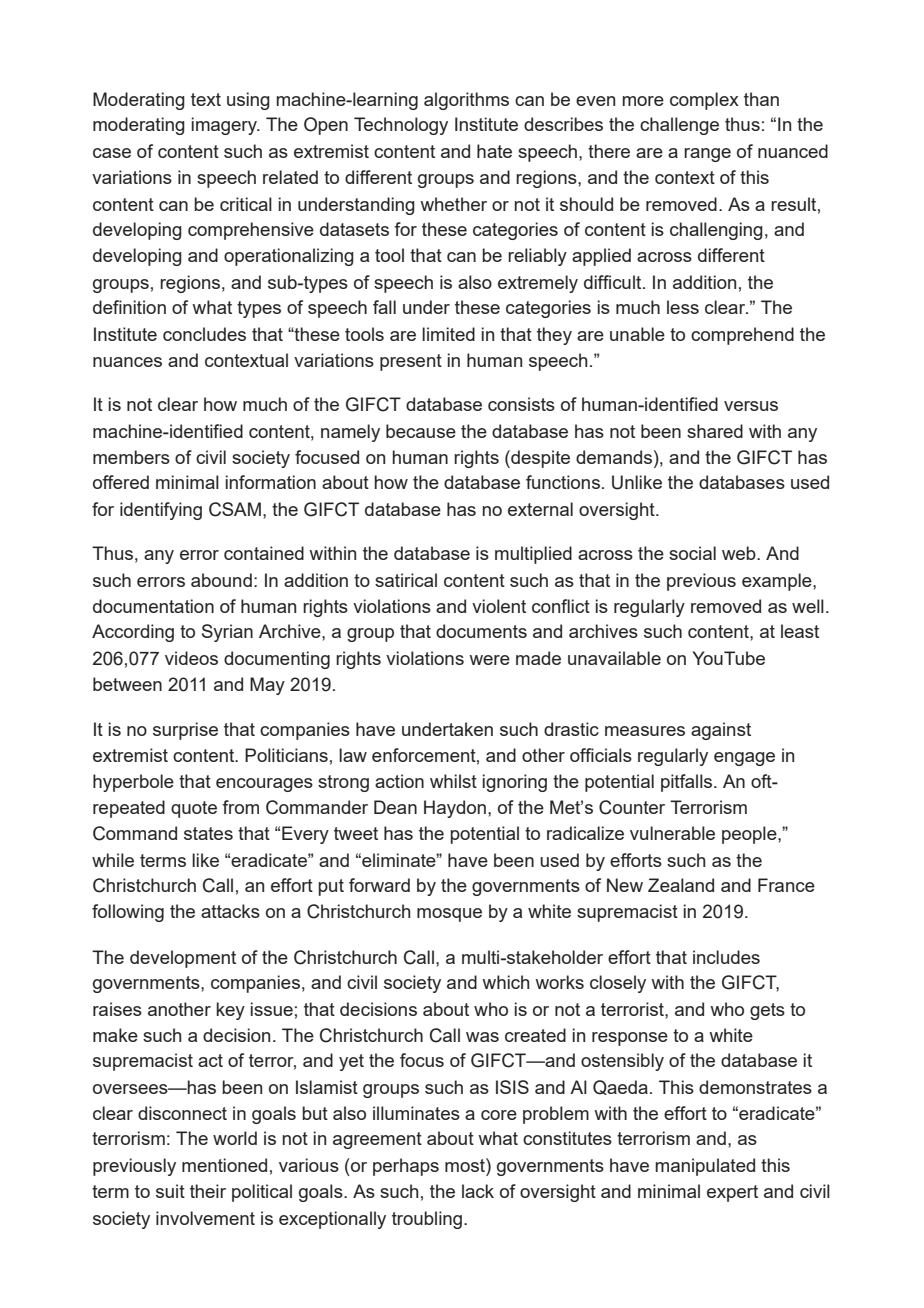  Describe the element at coordinates (208, 1191) in the screenshot. I see `their` at that location.
